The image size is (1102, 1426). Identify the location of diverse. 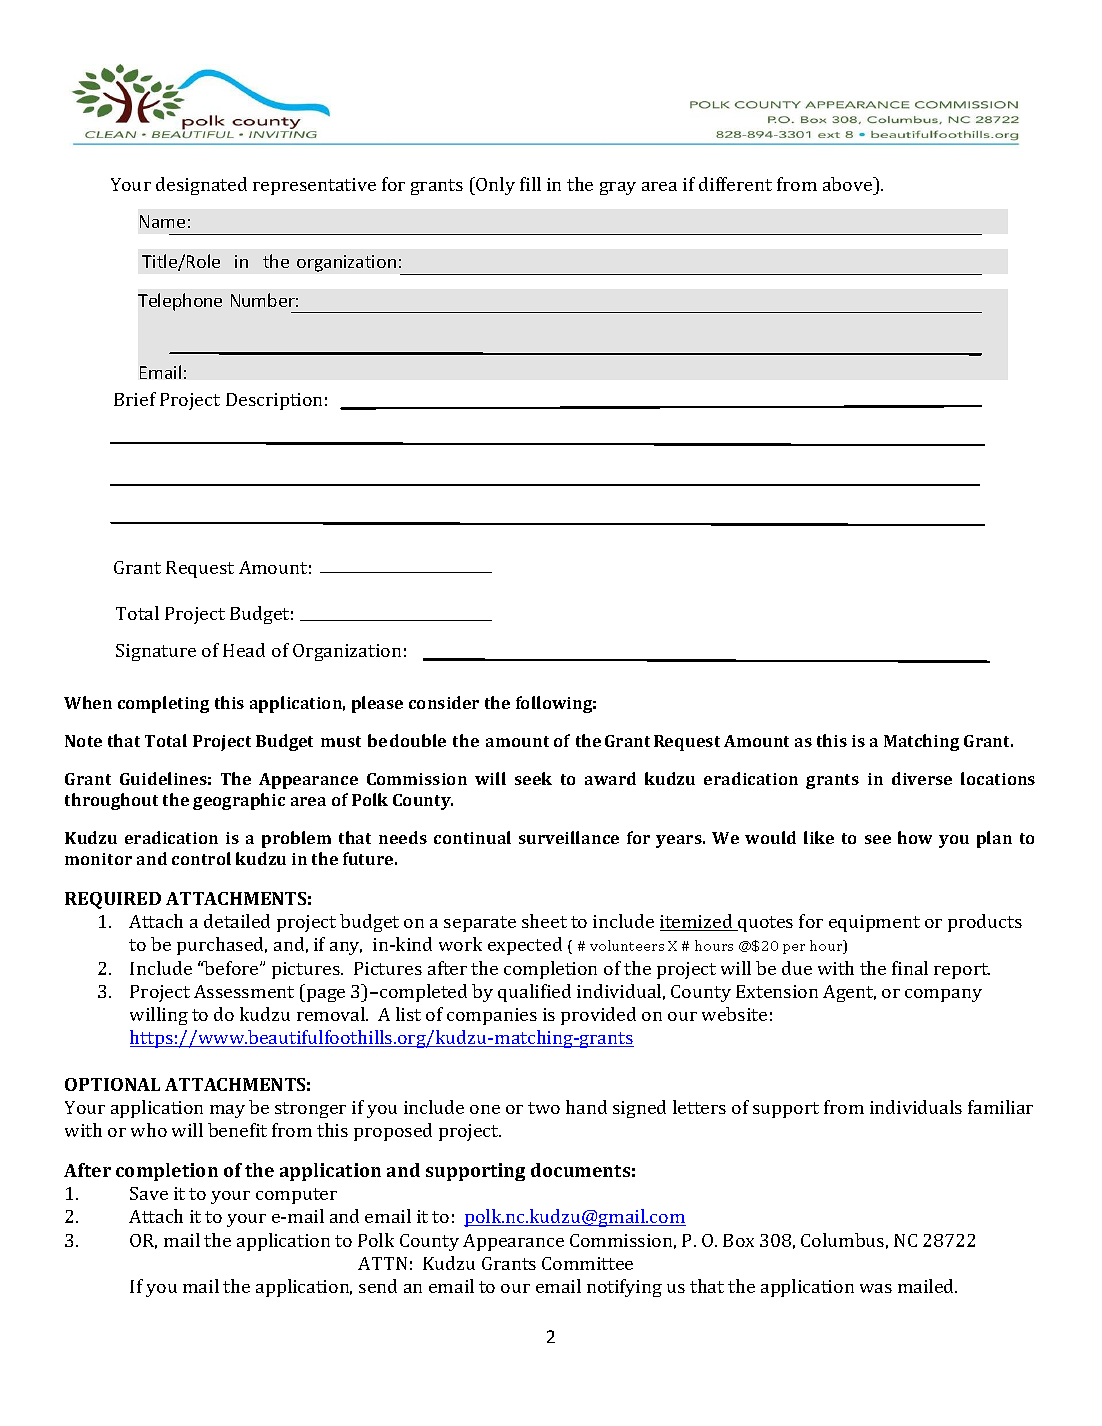
(922, 778).
